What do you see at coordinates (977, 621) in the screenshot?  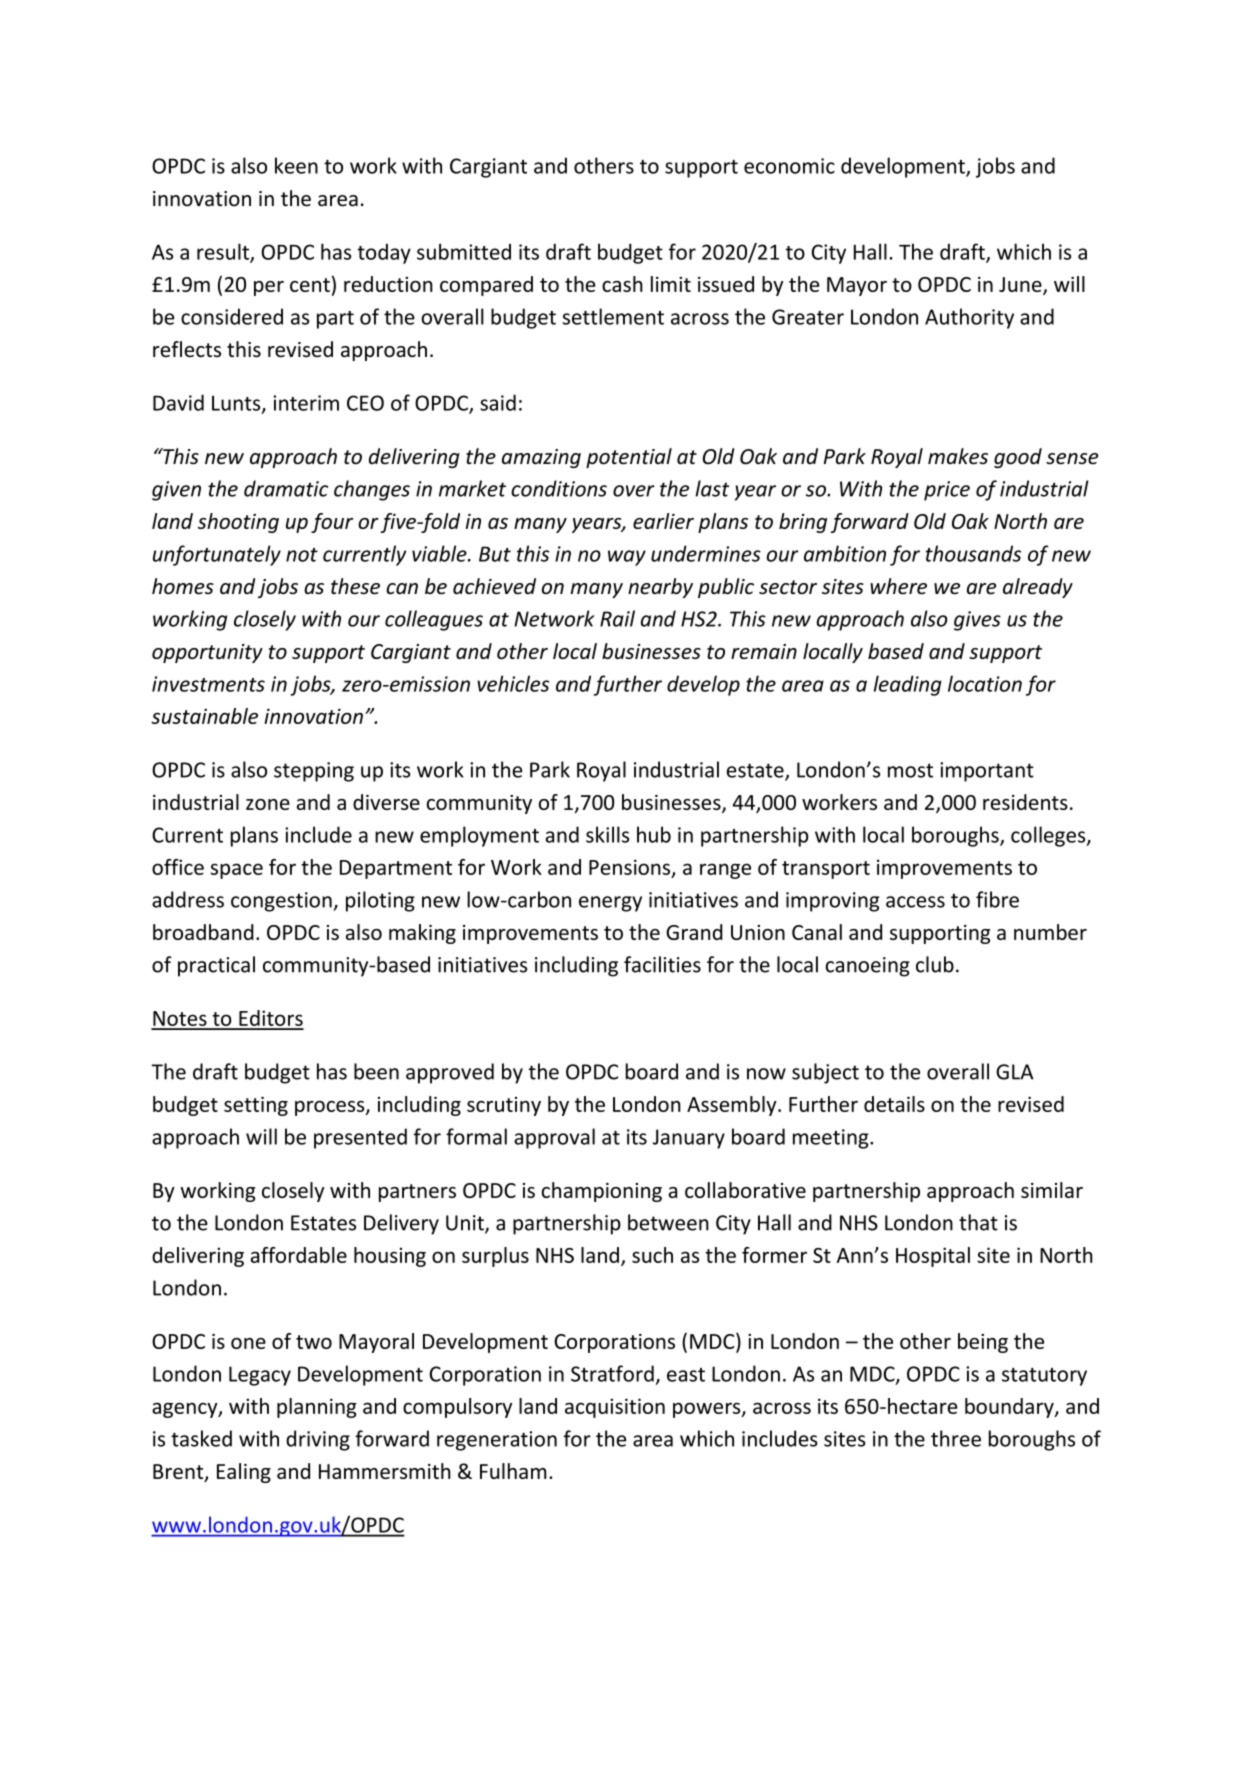 I see `gives` at bounding box center [977, 621].
